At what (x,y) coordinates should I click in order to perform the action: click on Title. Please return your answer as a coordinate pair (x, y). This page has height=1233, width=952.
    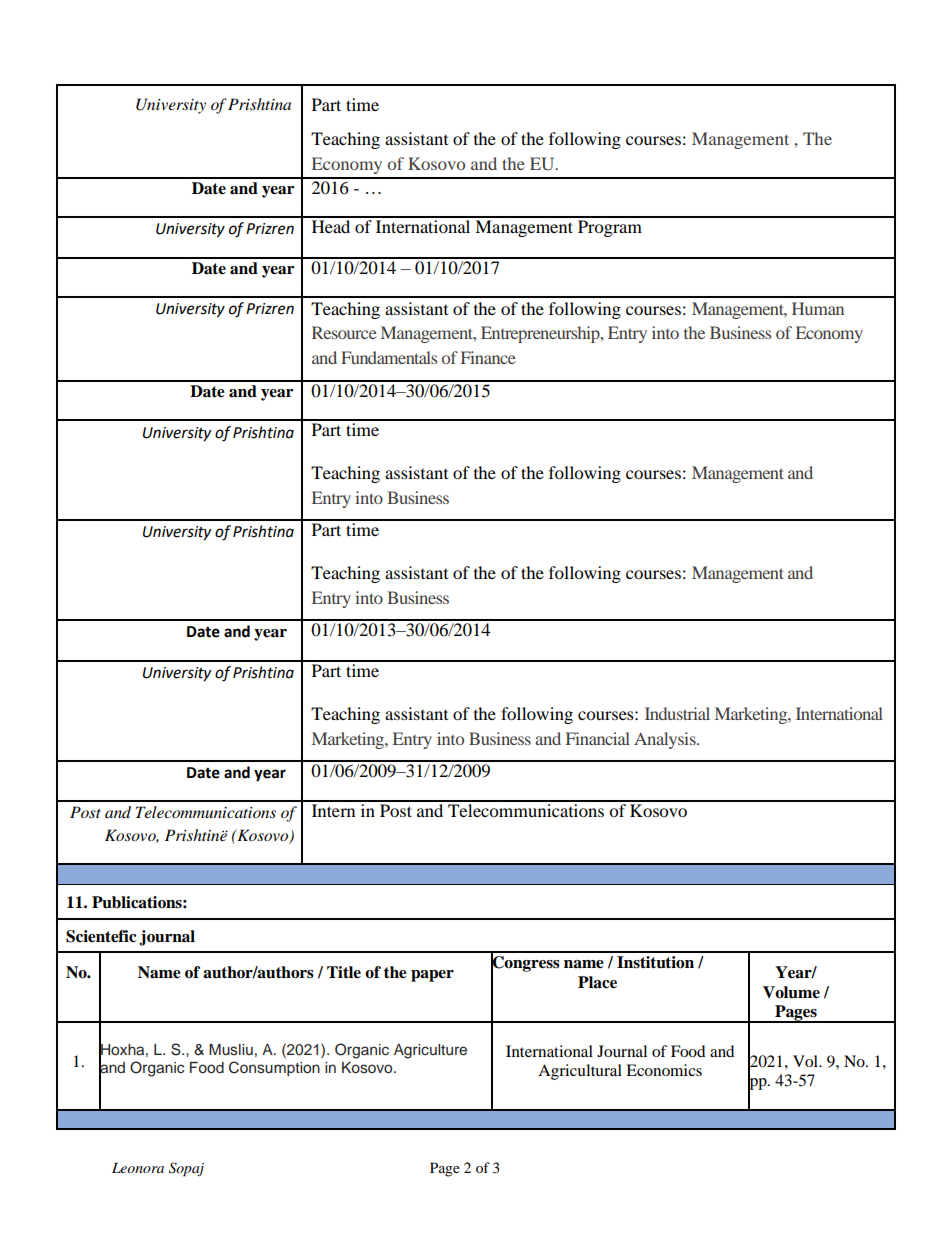
    Looking at the image, I should click on (344, 972).
